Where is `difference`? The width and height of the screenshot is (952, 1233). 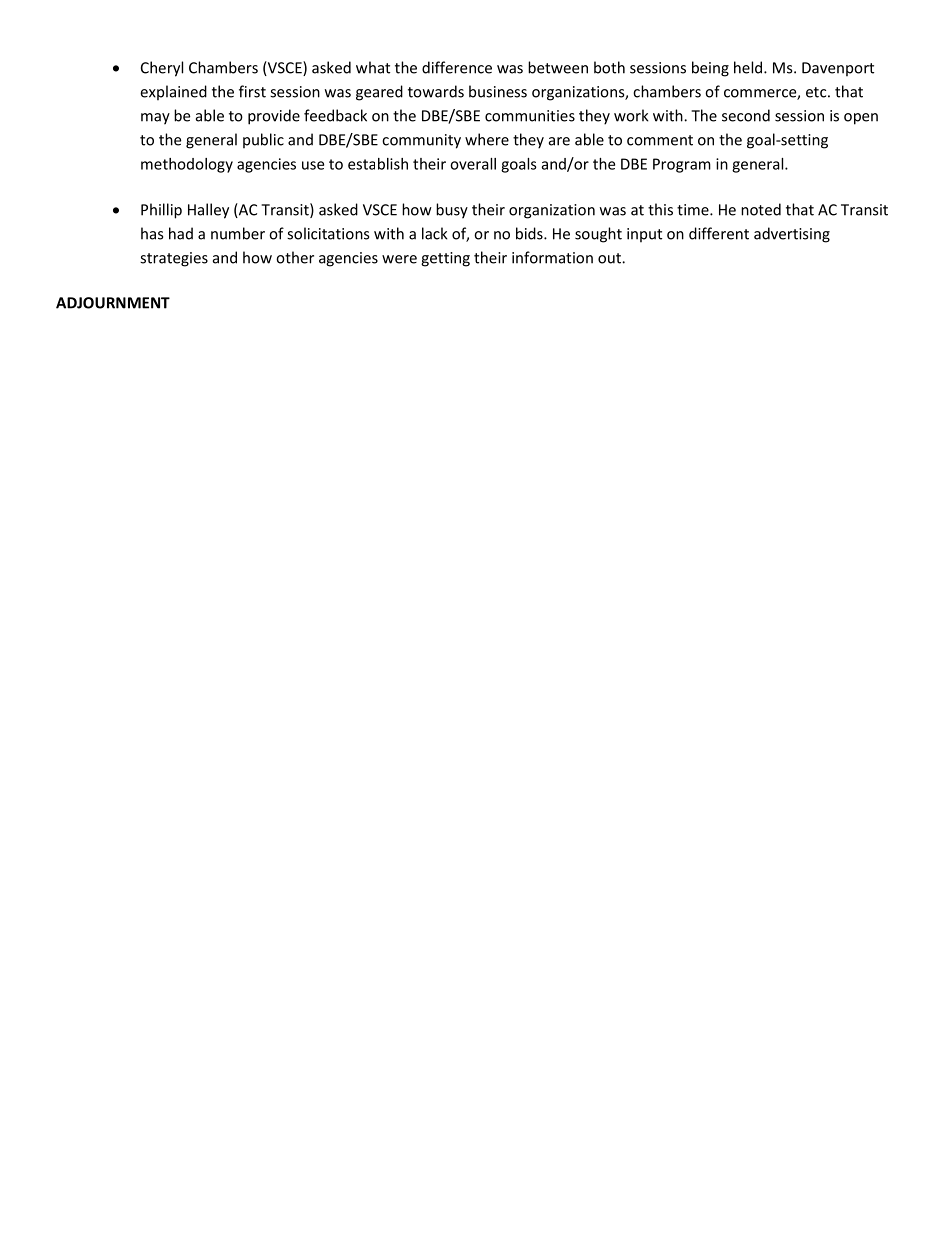 difference is located at coordinates (457, 67).
